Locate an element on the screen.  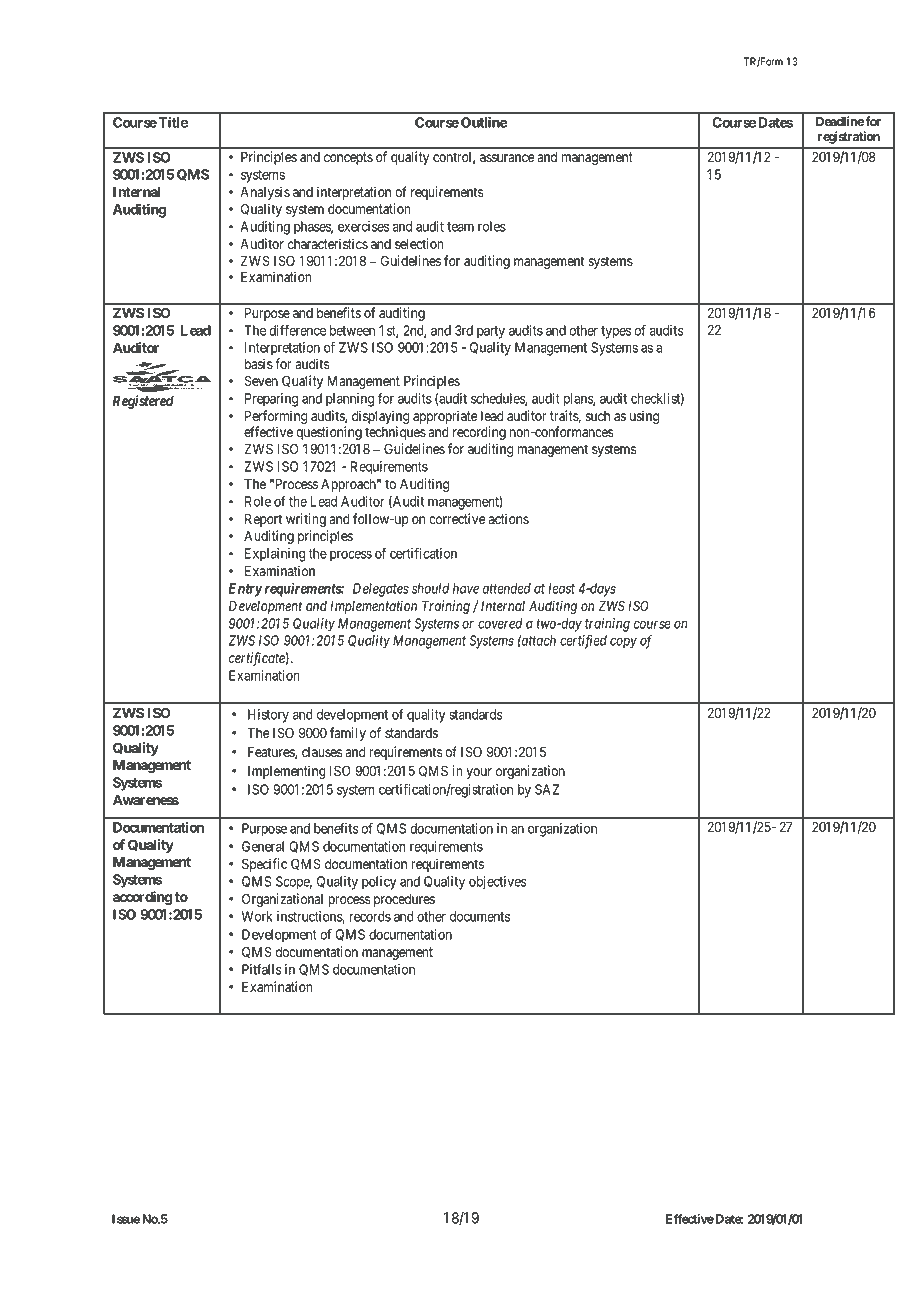
objectives is located at coordinates (497, 883).
